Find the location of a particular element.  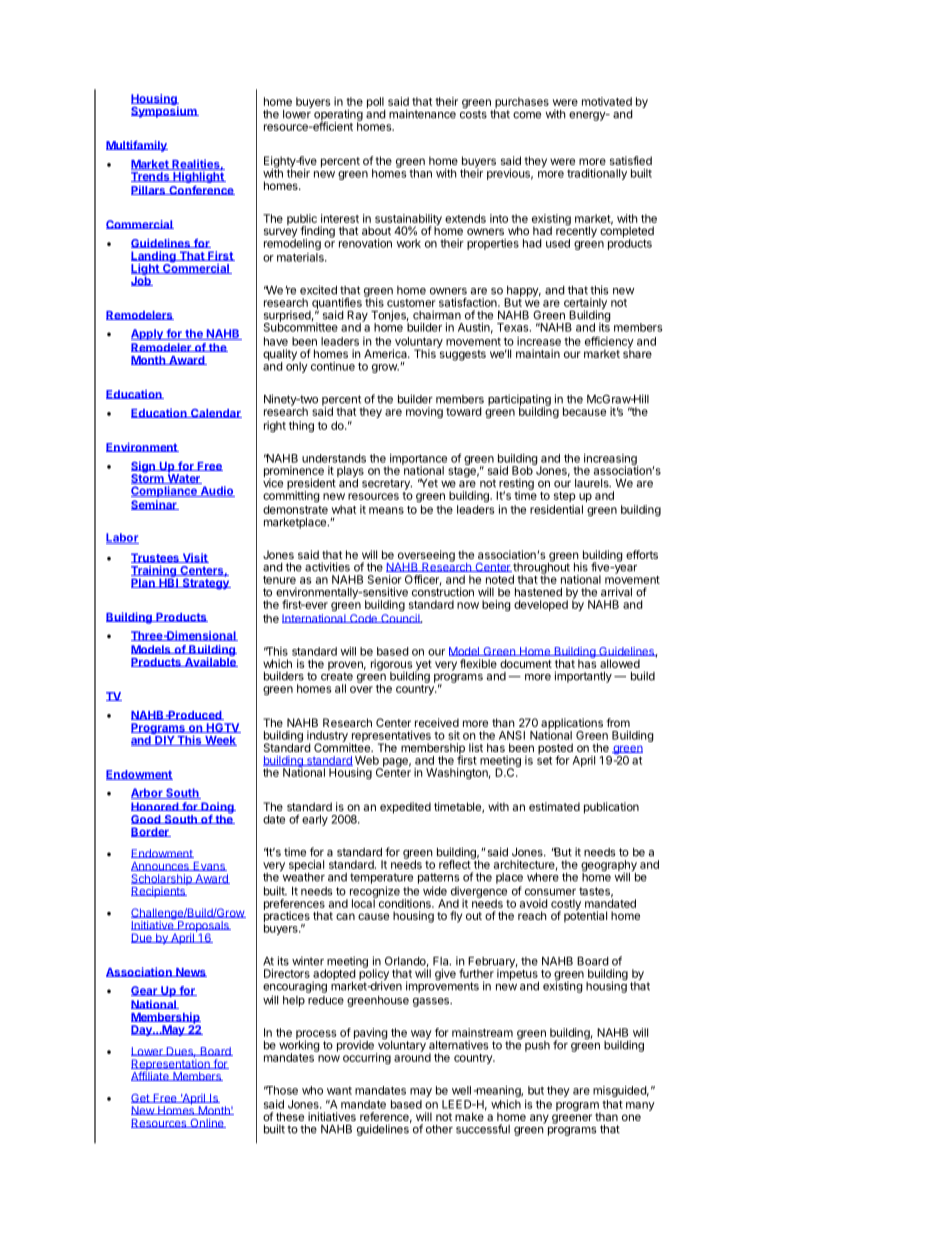

occurring is located at coordinates (367, 1058).
